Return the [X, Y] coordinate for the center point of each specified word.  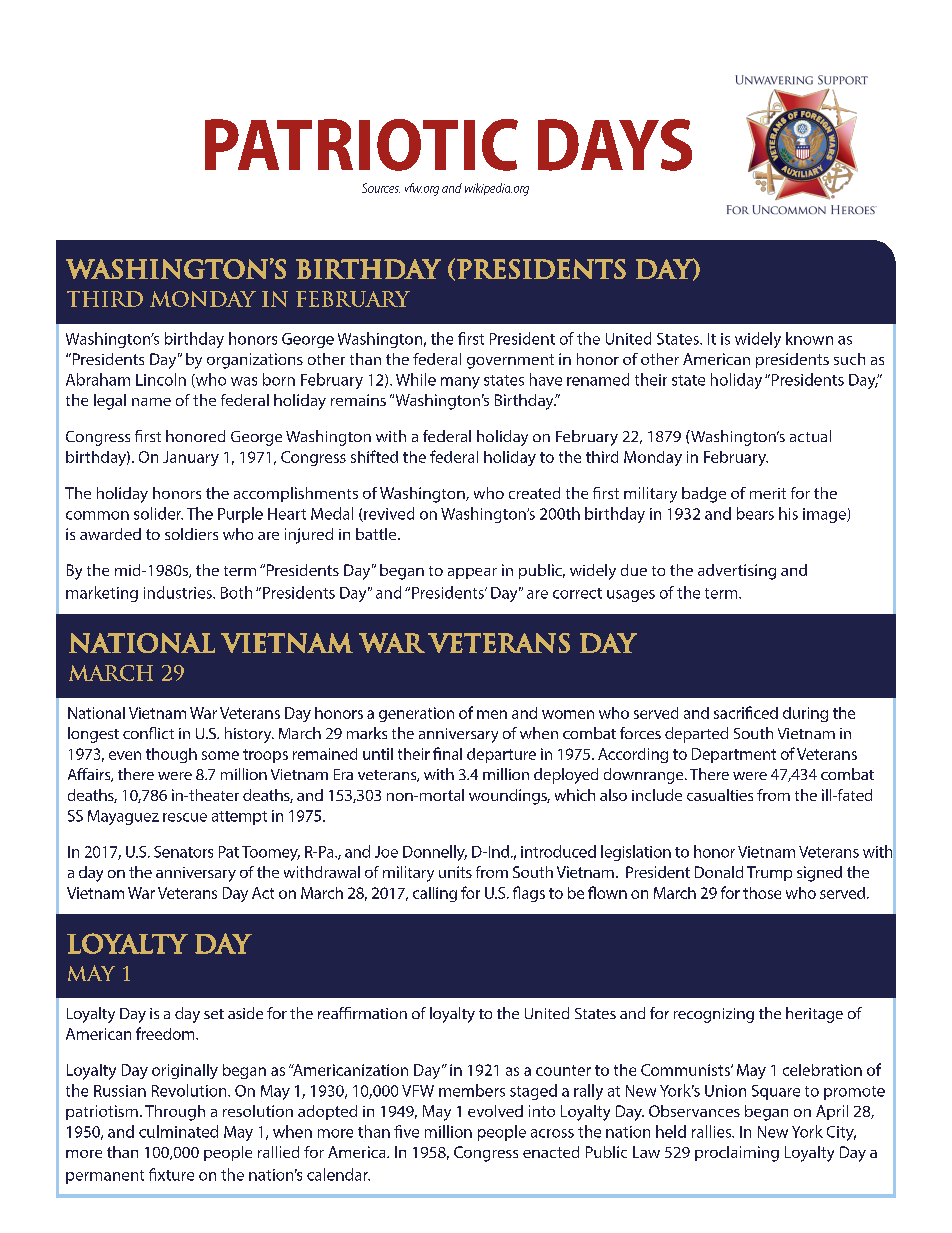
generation [416, 714]
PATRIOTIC [361, 145]
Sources [381, 188]
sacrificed [746, 712]
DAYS [615, 145]
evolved [495, 1111]
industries [179, 592]
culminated [178, 1131]
